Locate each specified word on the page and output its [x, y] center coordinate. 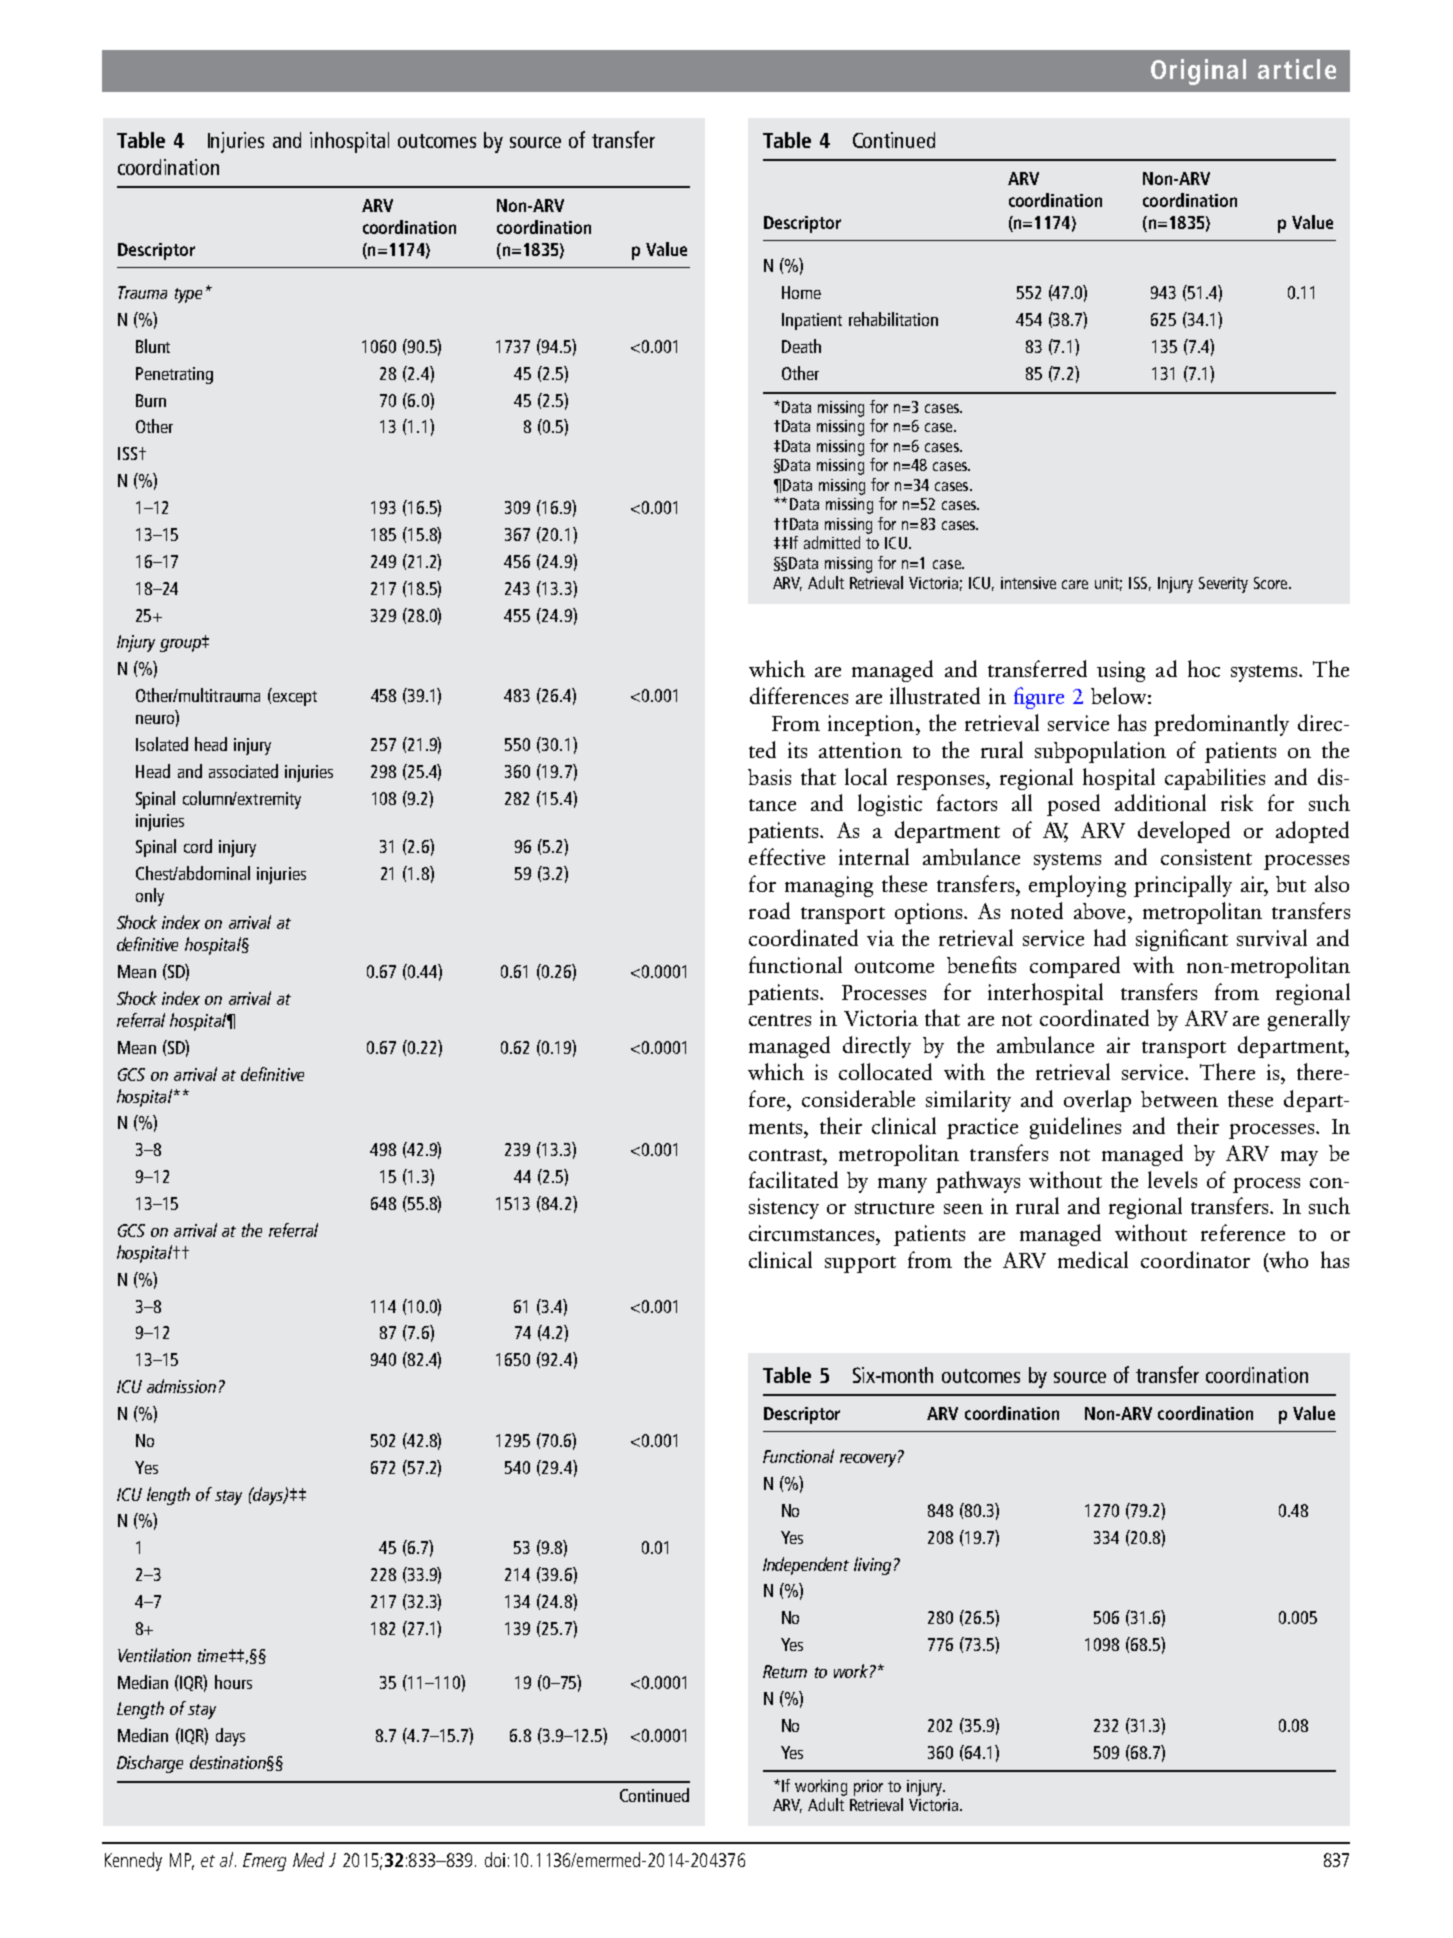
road [769, 910]
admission [181, 1386]
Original [1198, 72]
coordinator [1195, 1259]
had [1110, 937]
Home [801, 292]
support [860, 1264]
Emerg [264, 1862]
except [295, 698]
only [150, 897]
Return [785, 1671]
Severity [1223, 585]
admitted [832, 542]
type [188, 295]
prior [868, 1788]
